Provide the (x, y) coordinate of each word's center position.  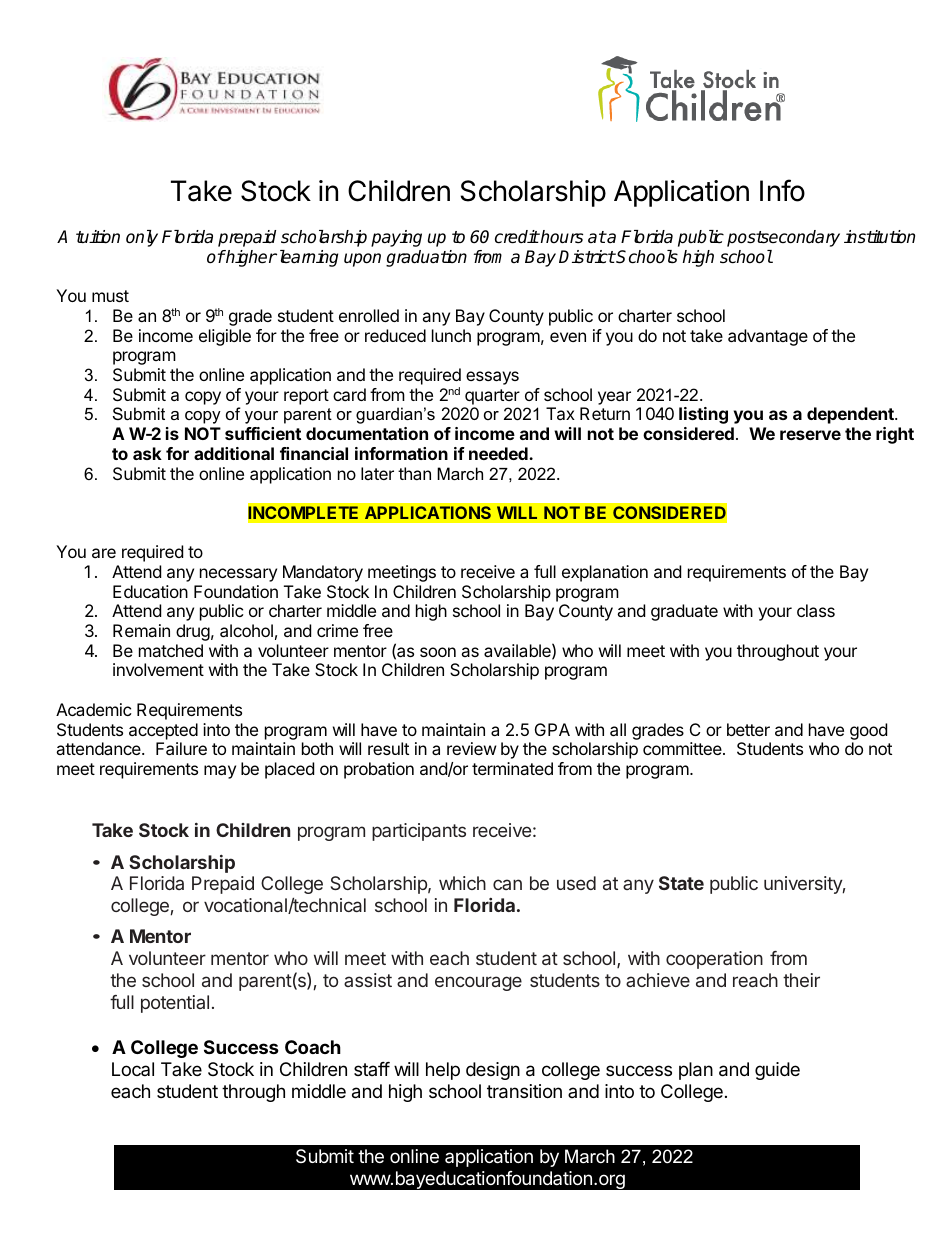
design (493, 1071)
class (816, 610)
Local (133, 1069)
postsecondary (783, 238)
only (142, 238)
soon (438, 652)
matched (171, 650)
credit (517, 237)
